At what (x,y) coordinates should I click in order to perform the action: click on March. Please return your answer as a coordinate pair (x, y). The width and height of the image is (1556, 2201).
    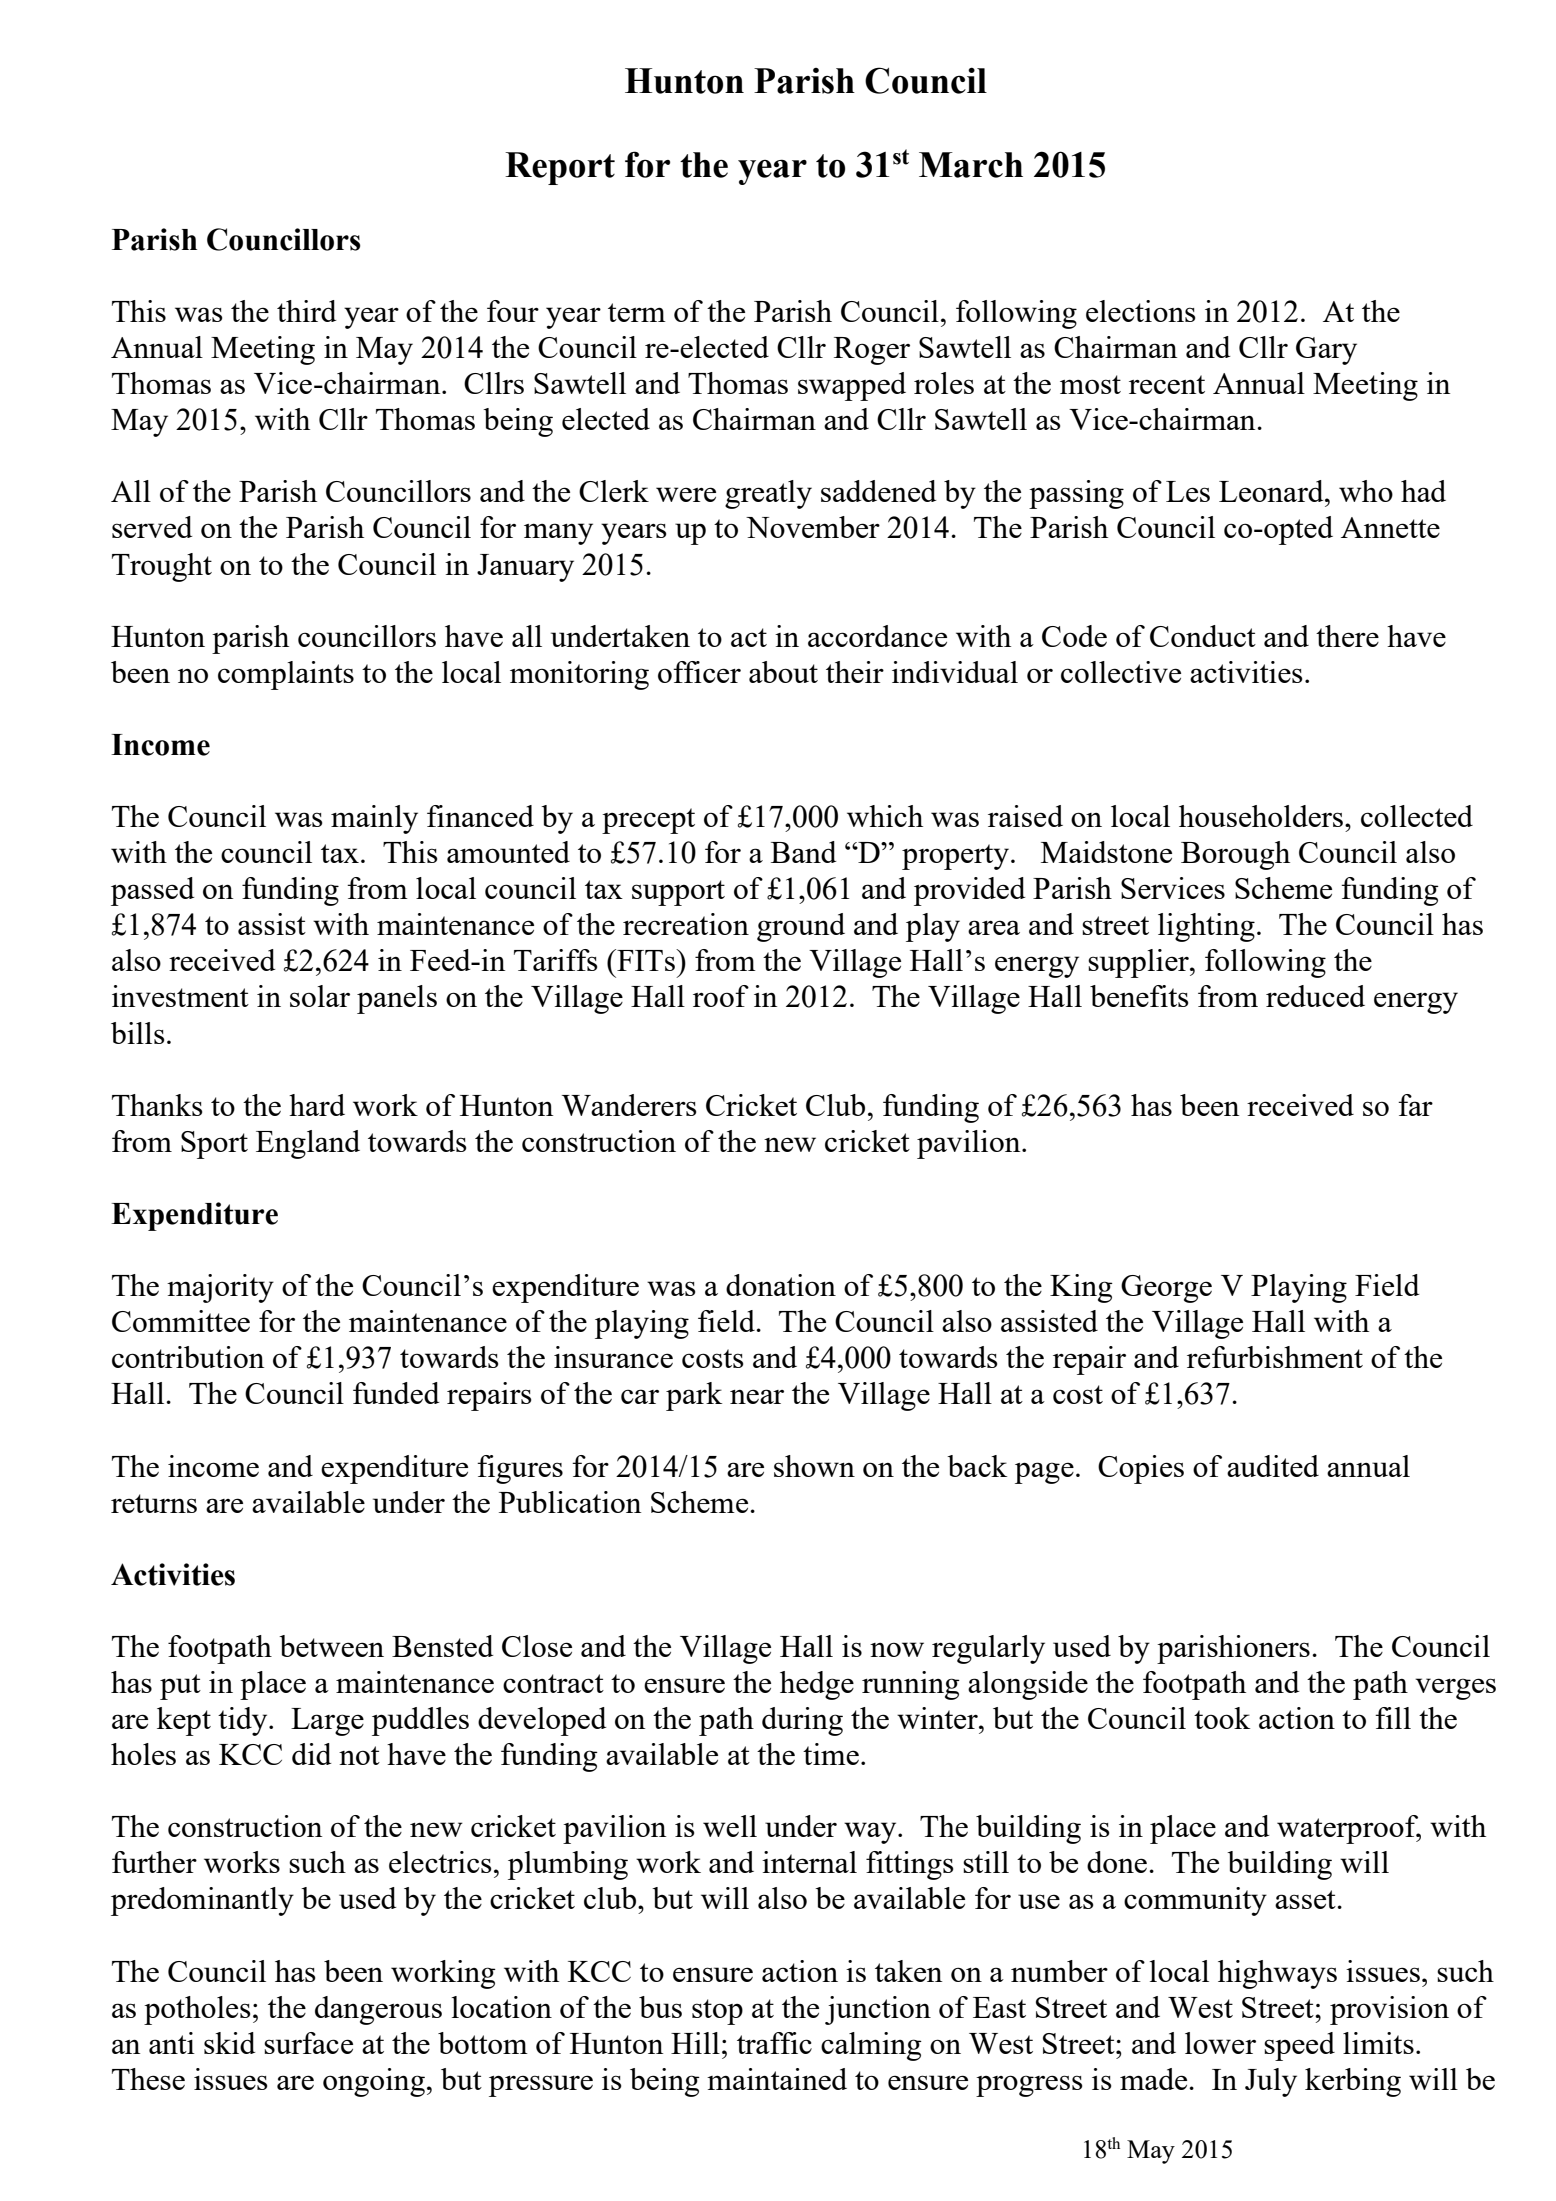
    Looking at the image, I should click on (971, 165).
